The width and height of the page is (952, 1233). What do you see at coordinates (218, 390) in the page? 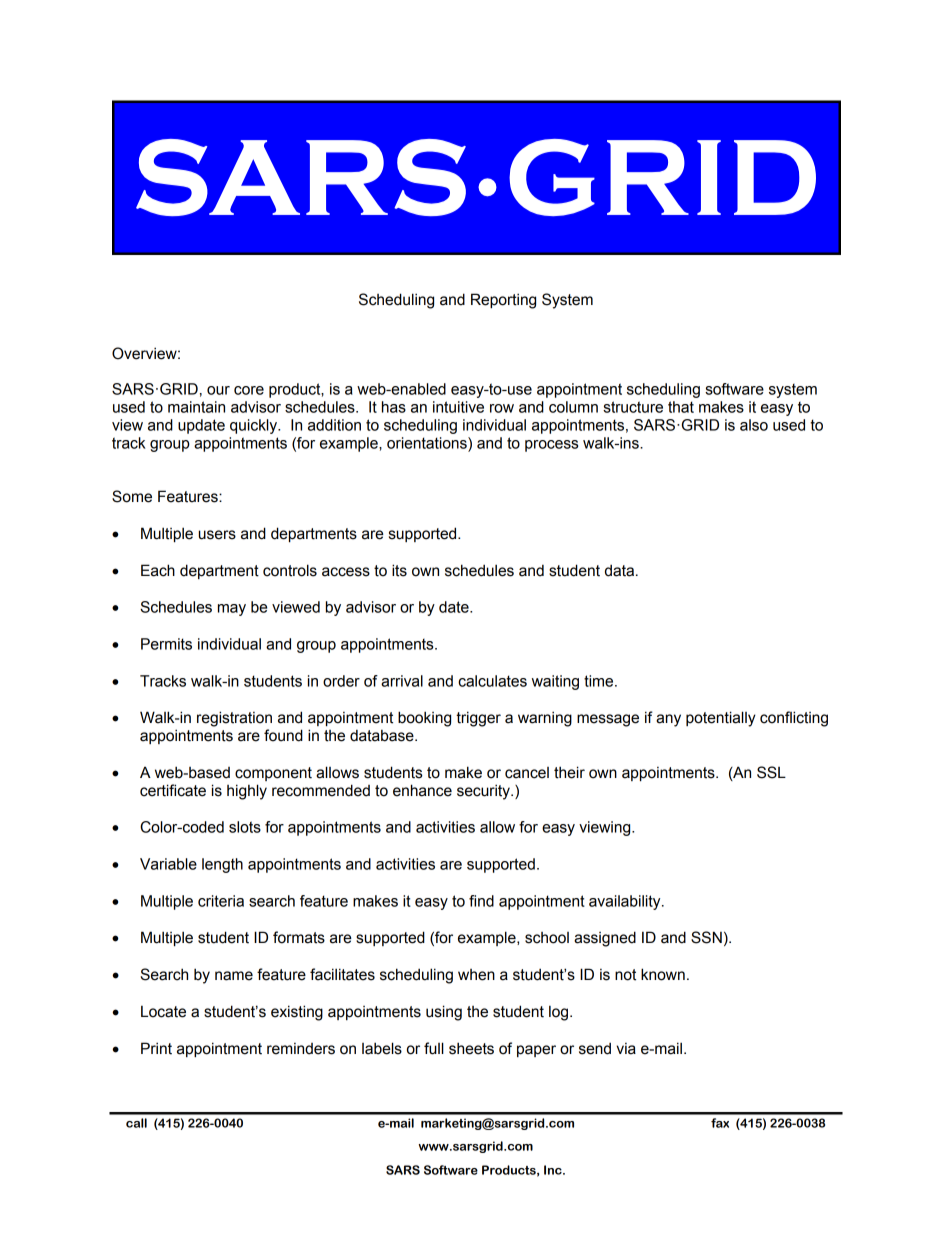
I see `our` at bounding box center [218, 390].
